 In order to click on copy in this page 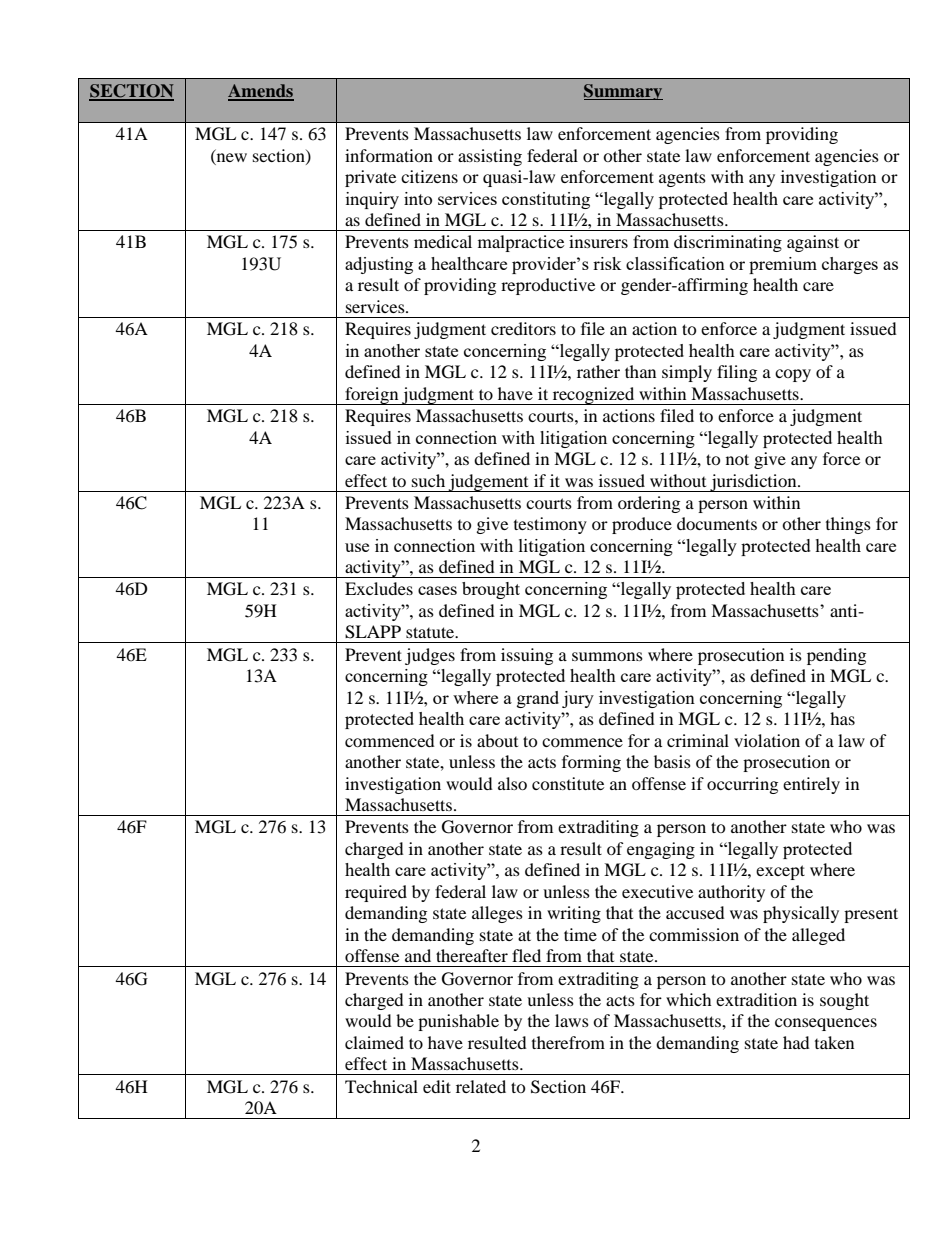, I will do `click(793, 375)`.
